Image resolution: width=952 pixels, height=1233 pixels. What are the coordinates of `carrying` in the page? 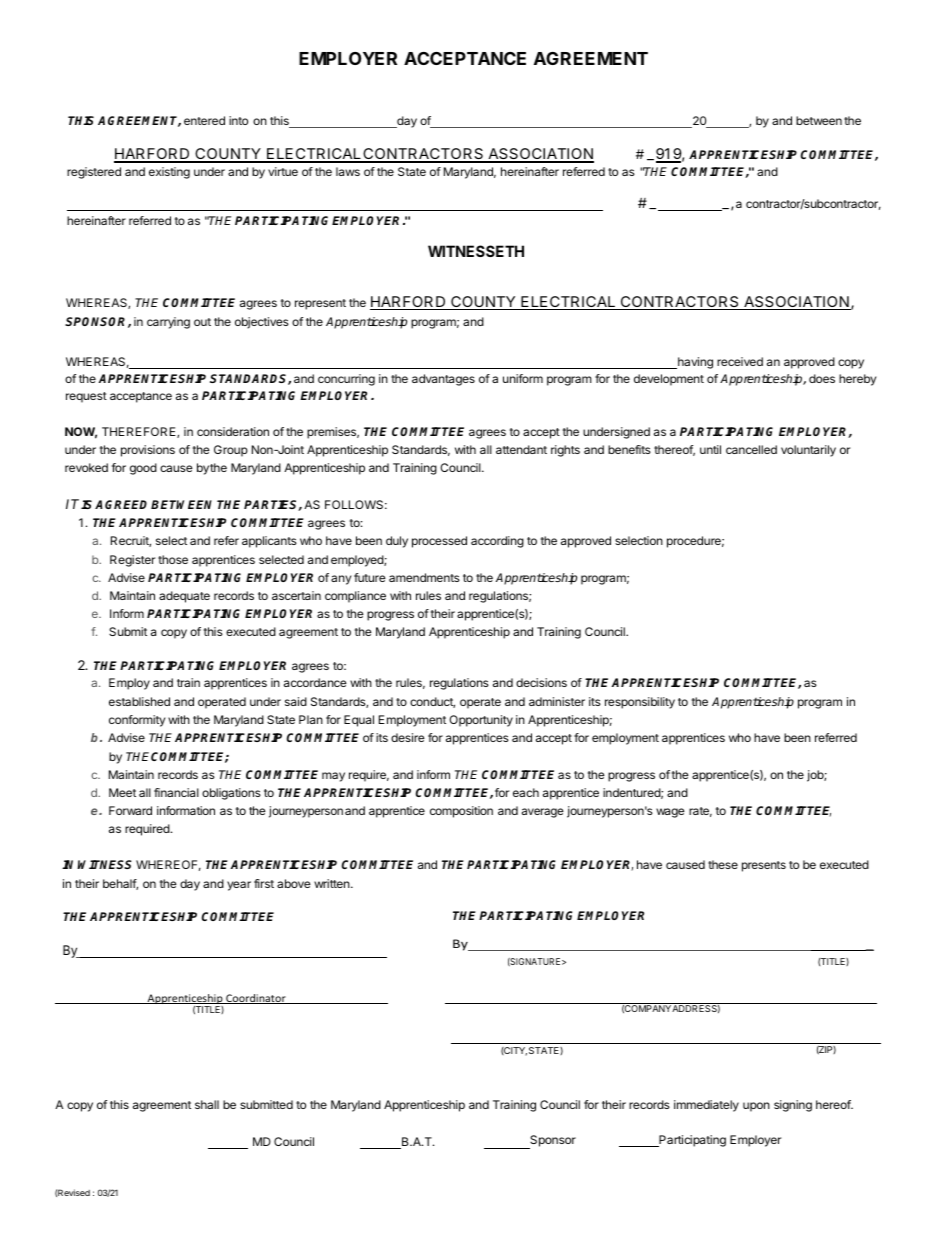 It's located at (168, 323).
